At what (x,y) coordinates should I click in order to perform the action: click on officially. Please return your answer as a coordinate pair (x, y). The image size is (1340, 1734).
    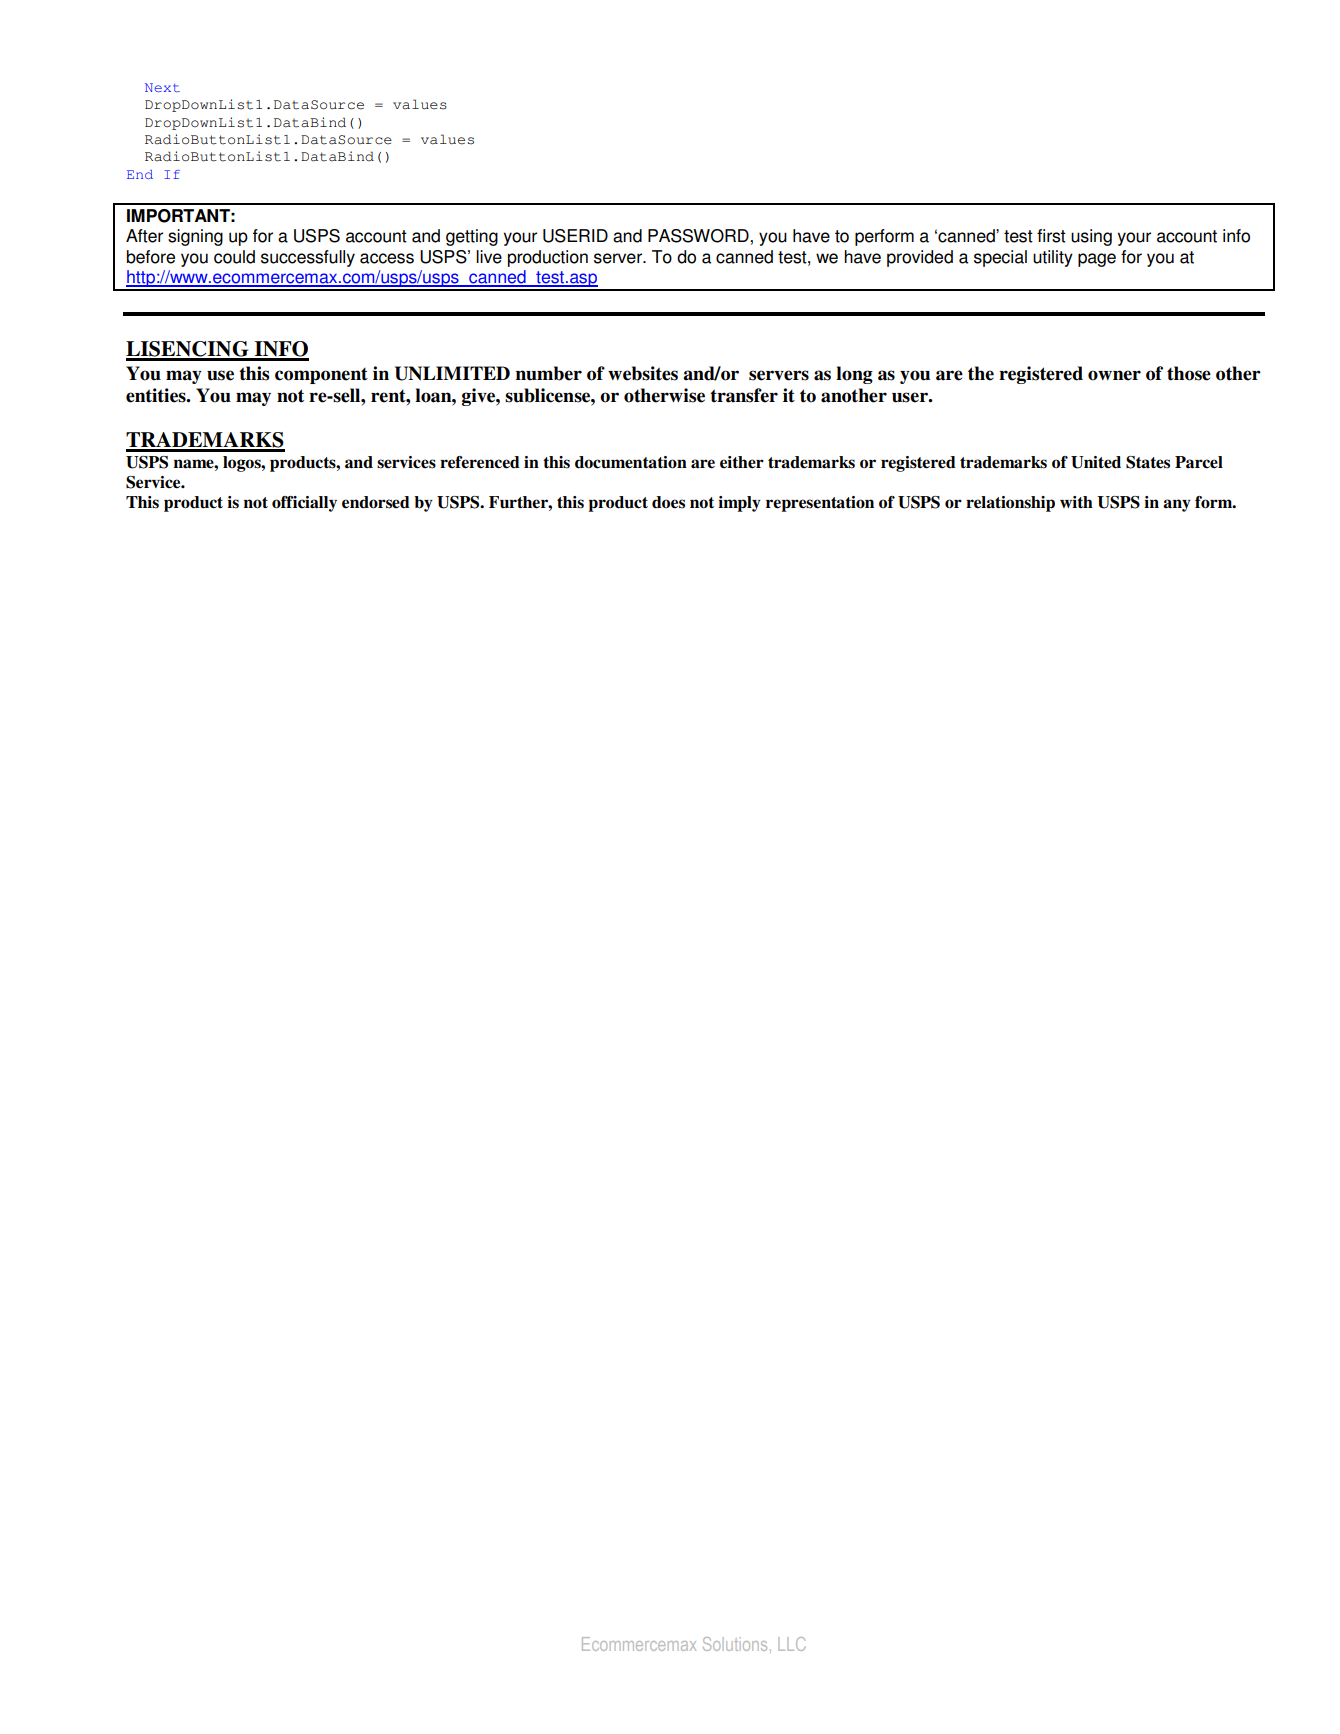
    Looking at the image, I should click on (304, 504).
